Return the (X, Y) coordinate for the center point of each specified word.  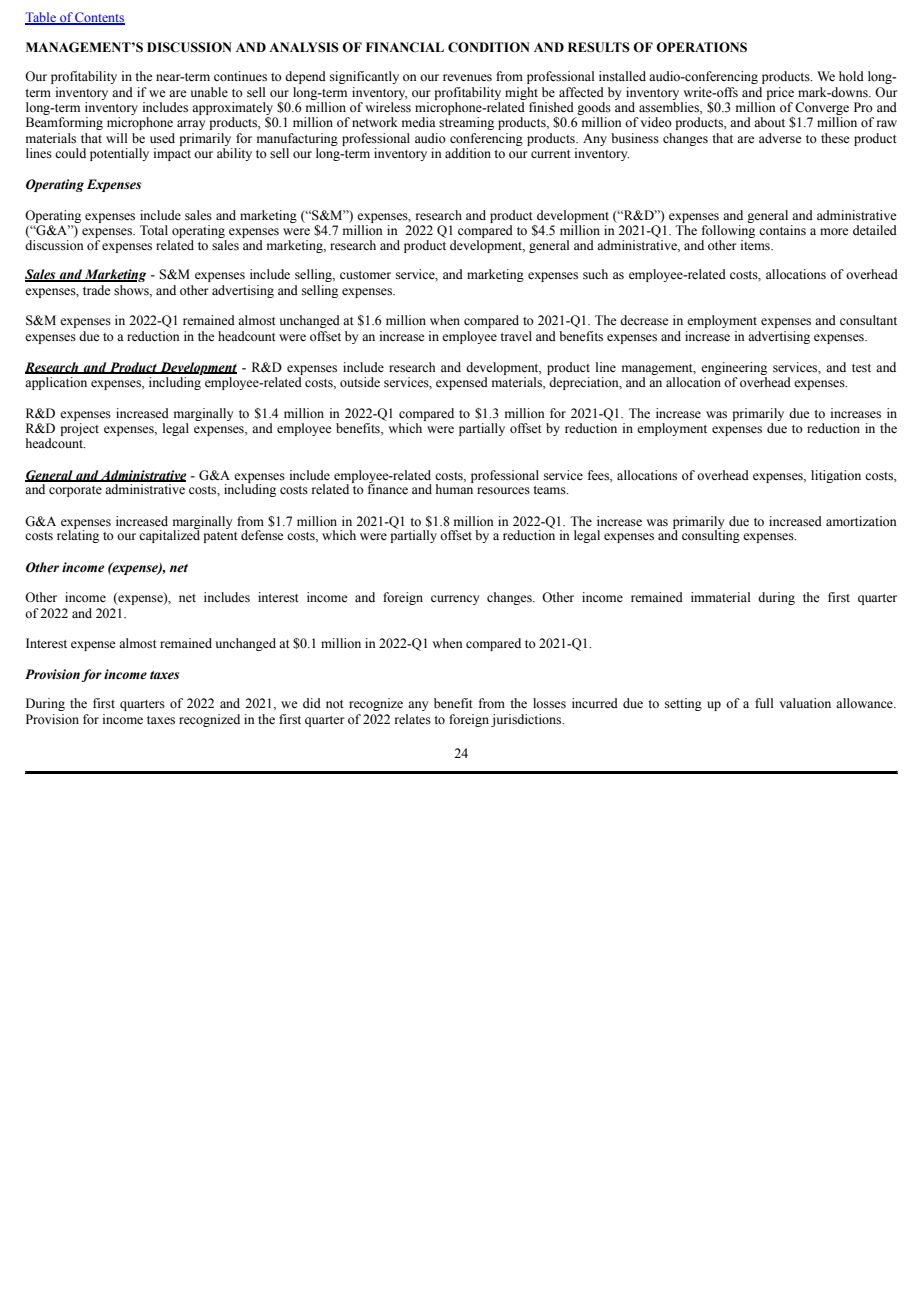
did (312, 703)
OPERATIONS (701, 47)
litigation (836, 476)
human (455, 488)
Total (154, 230)
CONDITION (489, 47)
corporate (75, 491)
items (756, 245)
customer (365, 275)
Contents (99, 18)
